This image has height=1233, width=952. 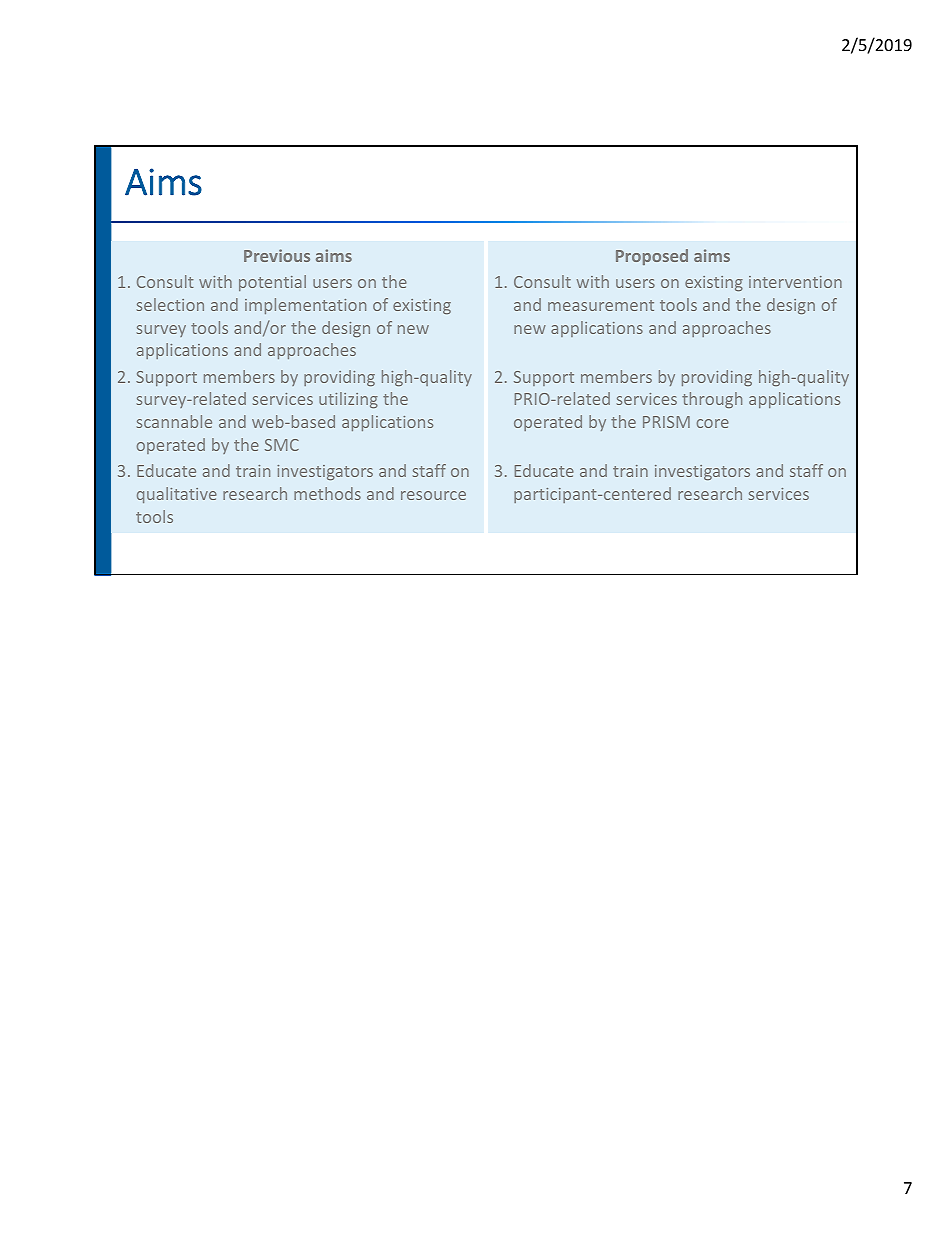 What do you see at coordinates (177, 495) in the image?
I see `qualitative` at bounding box center [177, 495].
